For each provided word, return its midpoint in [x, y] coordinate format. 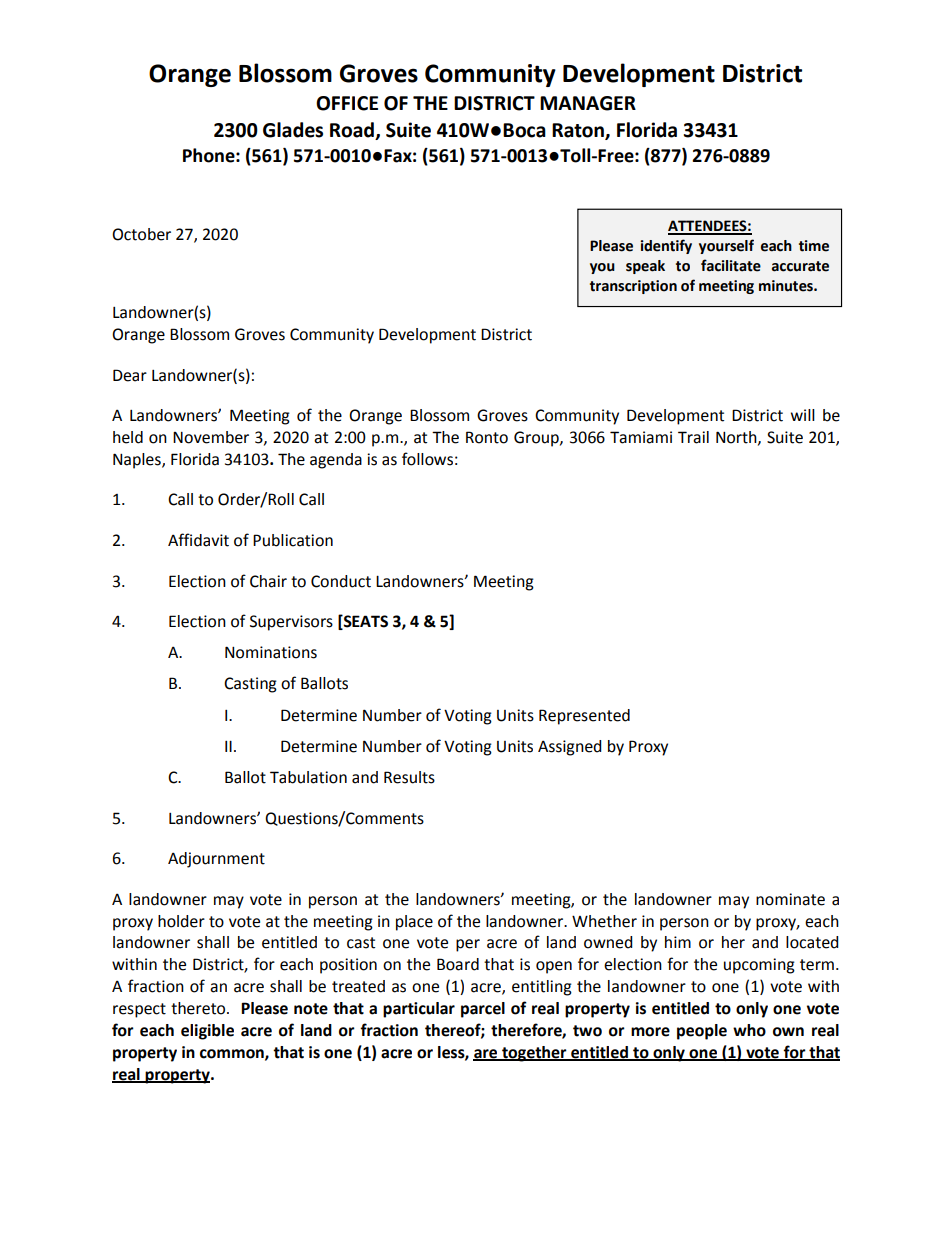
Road [352, 130]
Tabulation [308, 777]
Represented [584, 717]
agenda [336, 461]
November [211, 437]
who [749, 1030]
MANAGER [588, 103]
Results [409, 777]
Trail [693, 437]
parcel [483, 1010]
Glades [293, 130]
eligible [207, 1032]
